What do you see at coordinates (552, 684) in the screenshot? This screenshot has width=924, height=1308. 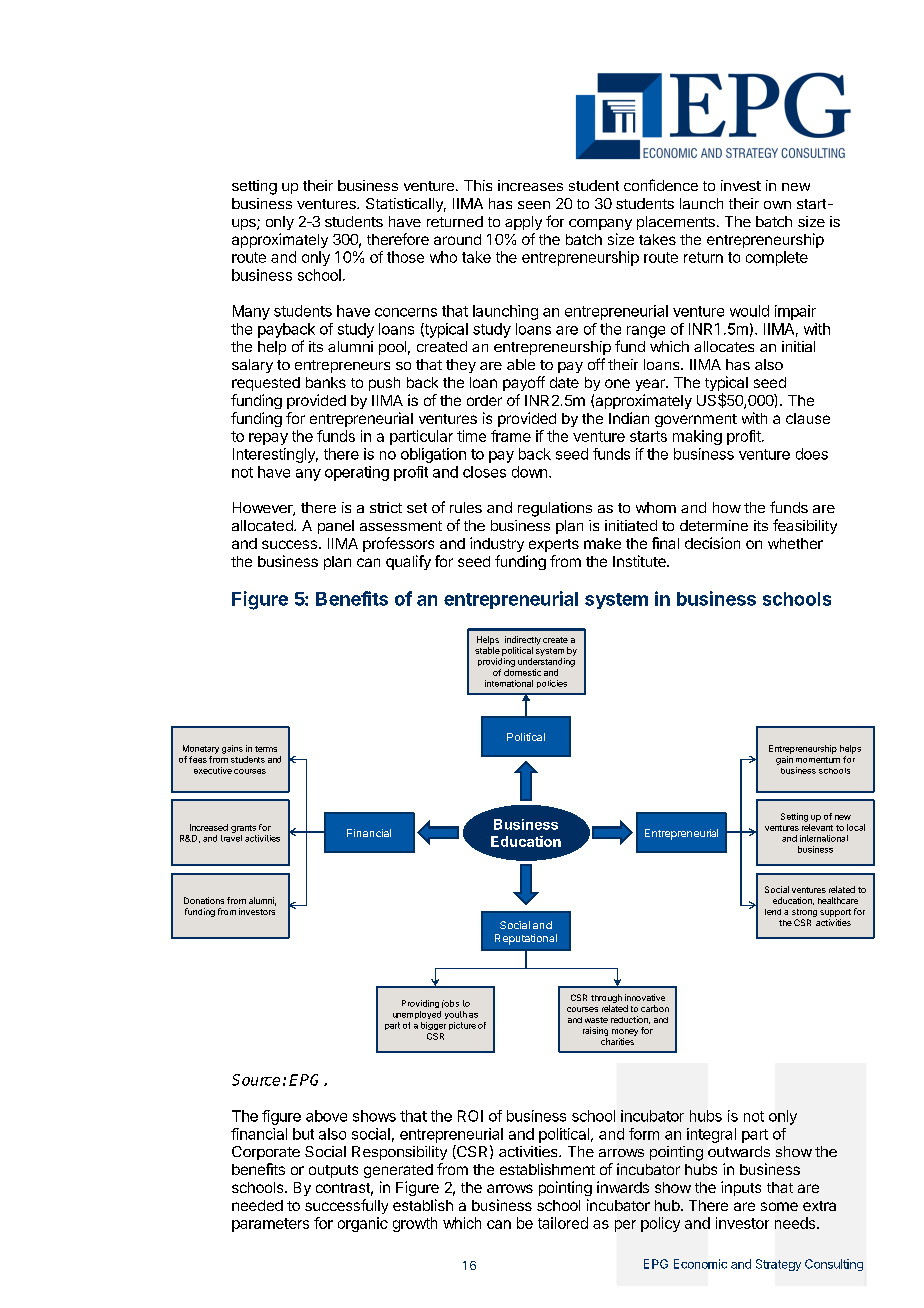 I see `policies` at bounding box center [552, 684].
